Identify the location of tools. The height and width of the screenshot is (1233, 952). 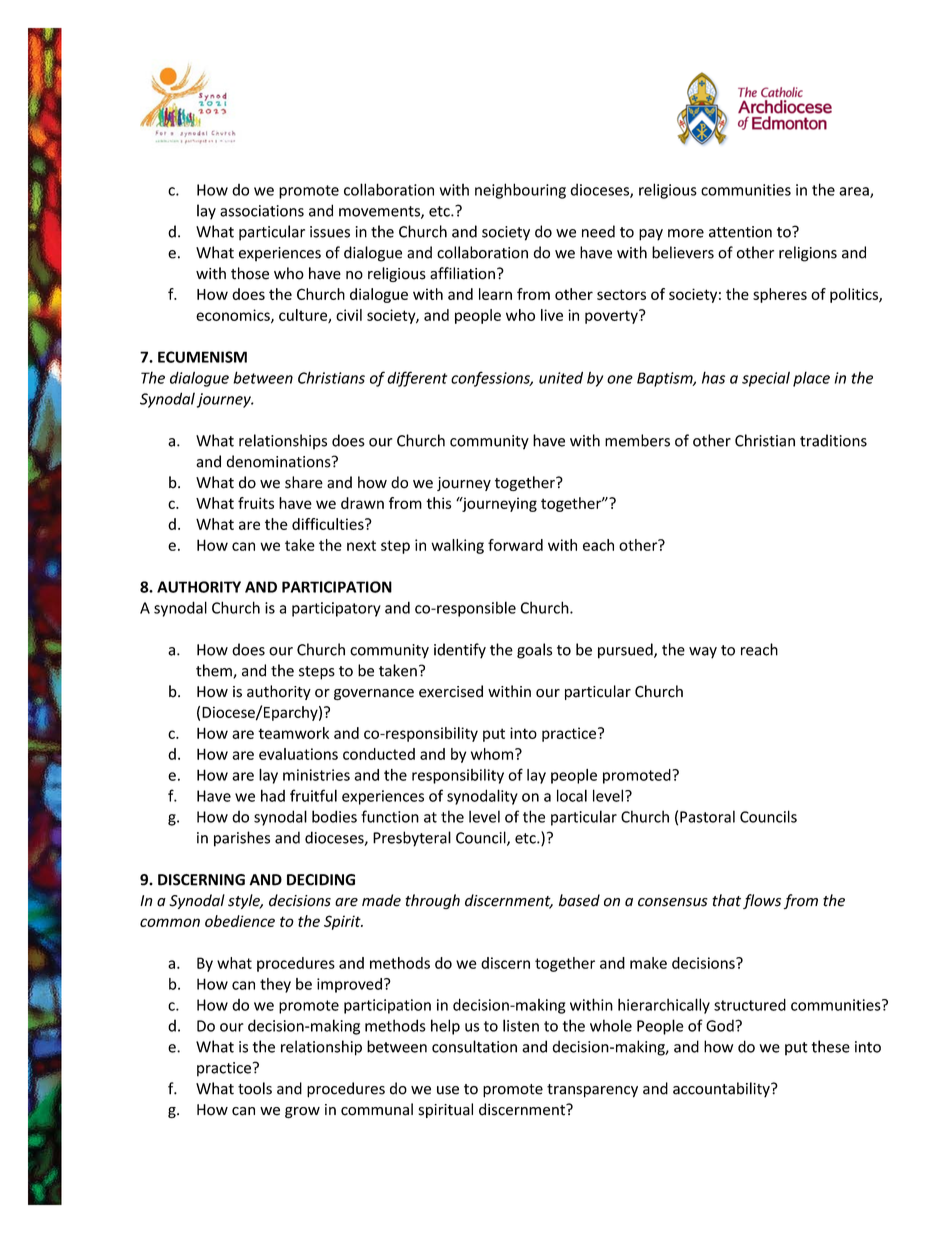
(255, 1088).
